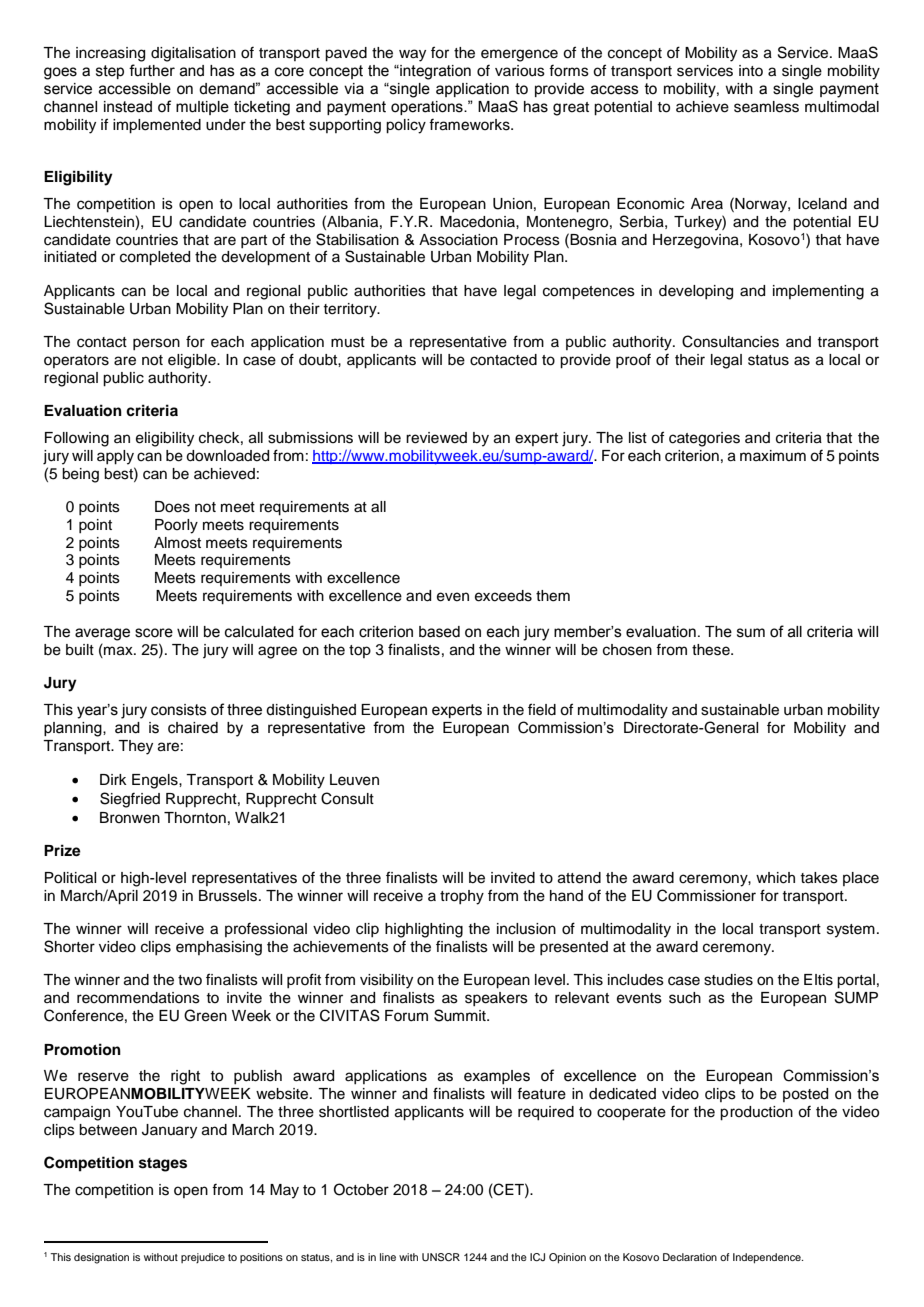  Describe the element at coordinates (728, 980) in the image. I see `studies` at that location.
